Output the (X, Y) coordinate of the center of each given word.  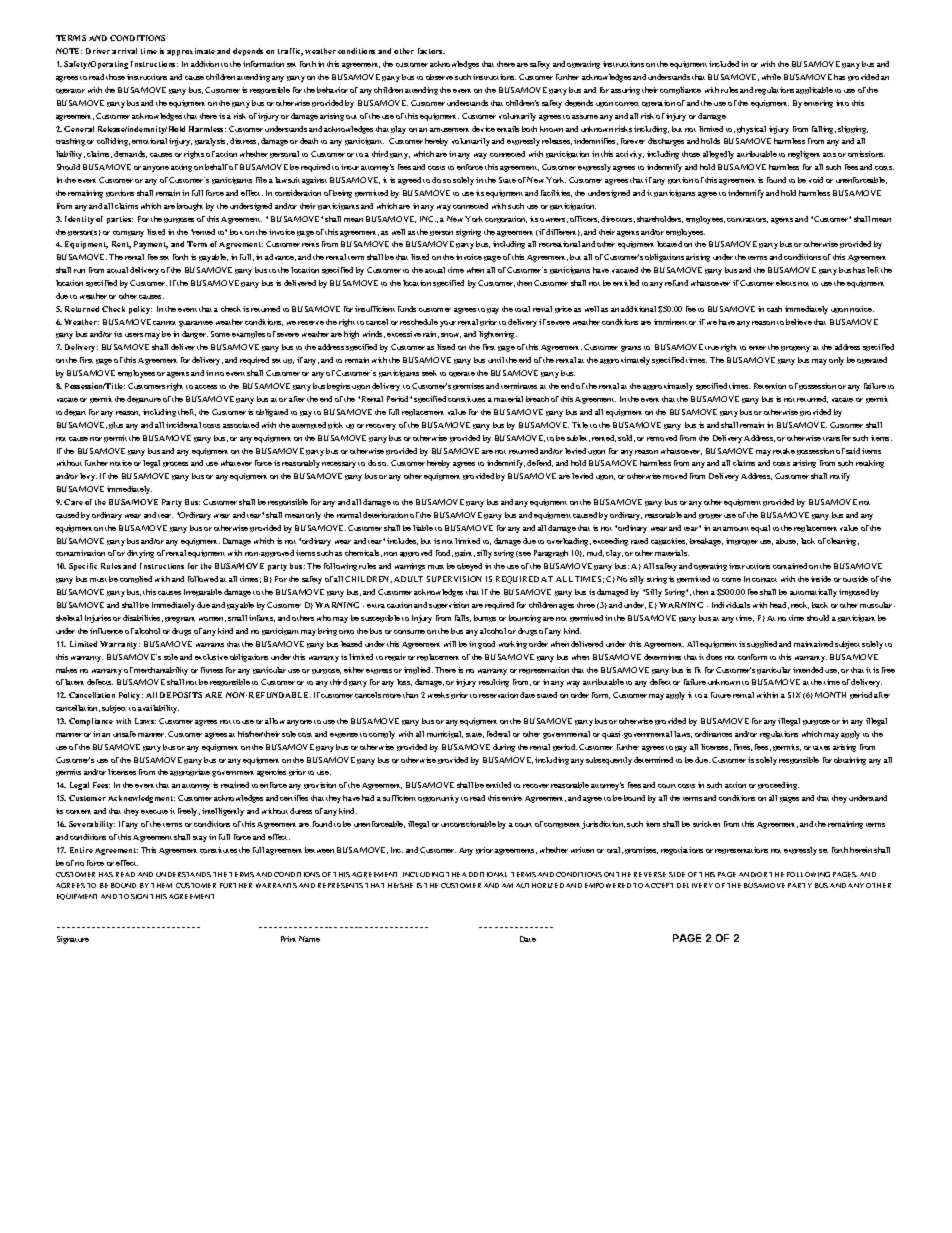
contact (764, 580)
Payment (151, 245)
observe (439, 77)
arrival (124, 51)
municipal (445, 734)
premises (468, 386)
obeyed (469, 567)
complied (136, 579)
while (771, 77)
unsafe (124, 734)
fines (743, 747)
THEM (161, 885)
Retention (770, 386)
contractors (747, 220)
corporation (506, 219)
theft (187, 412)
